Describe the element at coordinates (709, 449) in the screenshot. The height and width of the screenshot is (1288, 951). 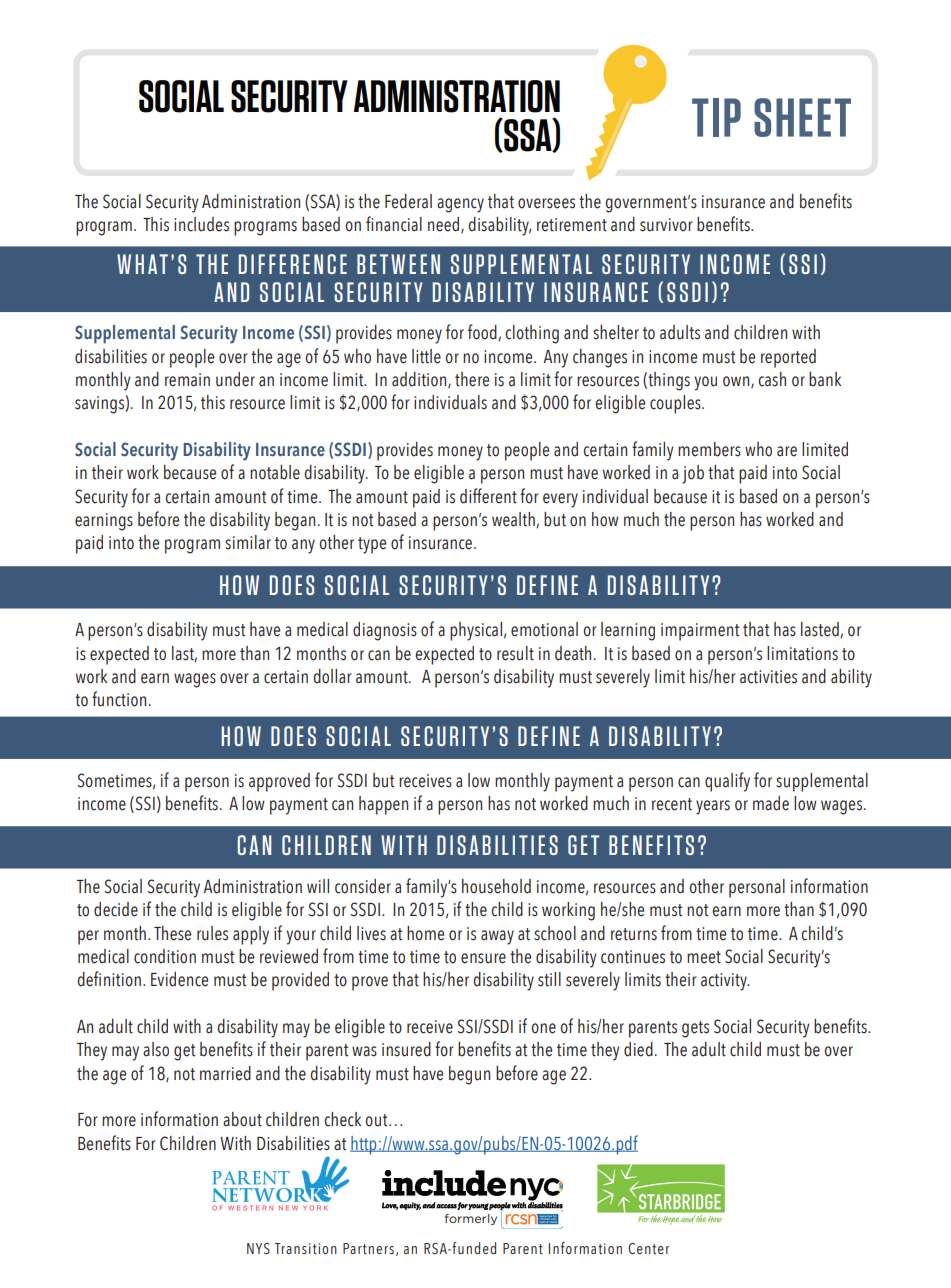
I see `members` at that location.
